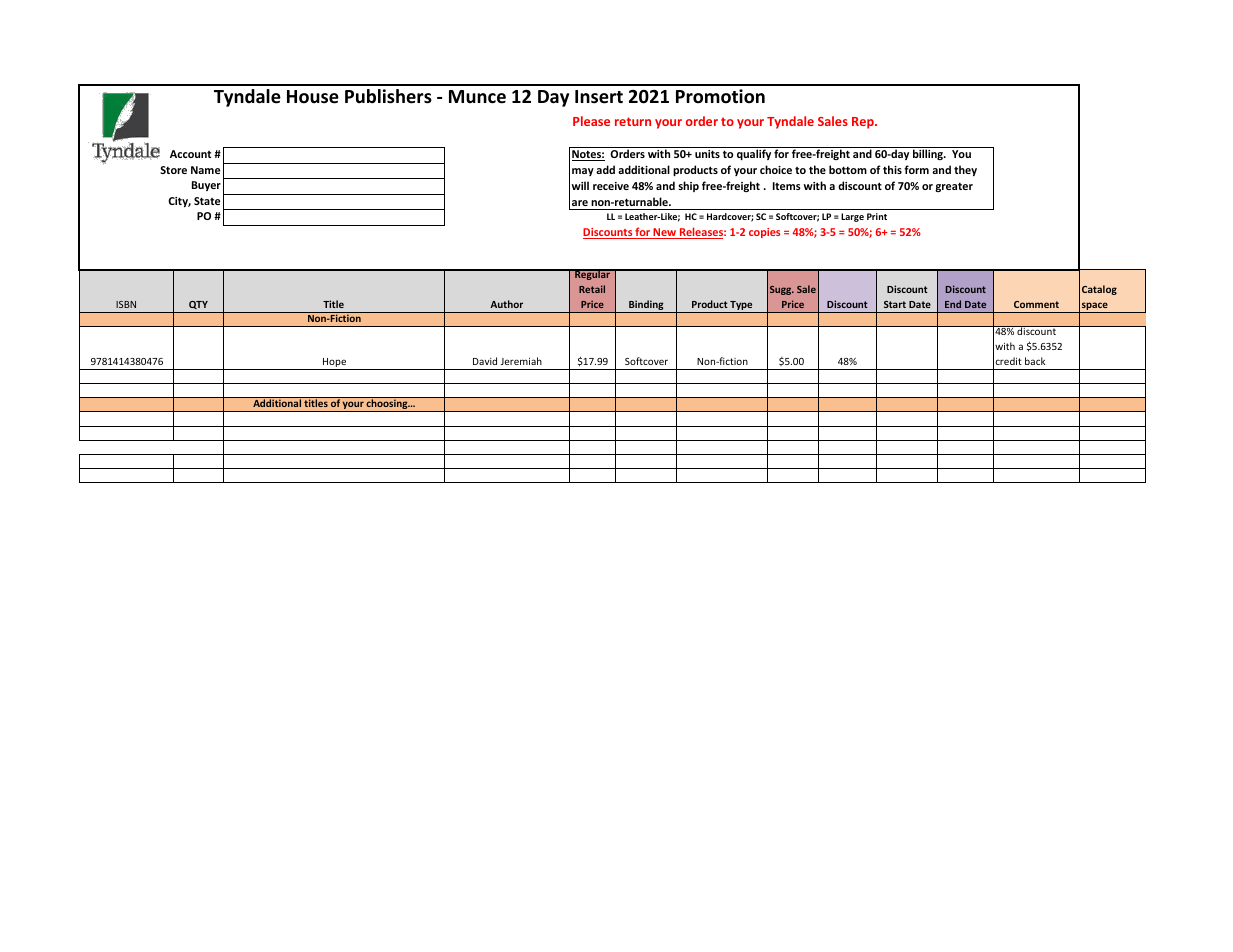 This page has width=1233, height=952. I want to click on Insert, so click(599, 97).
